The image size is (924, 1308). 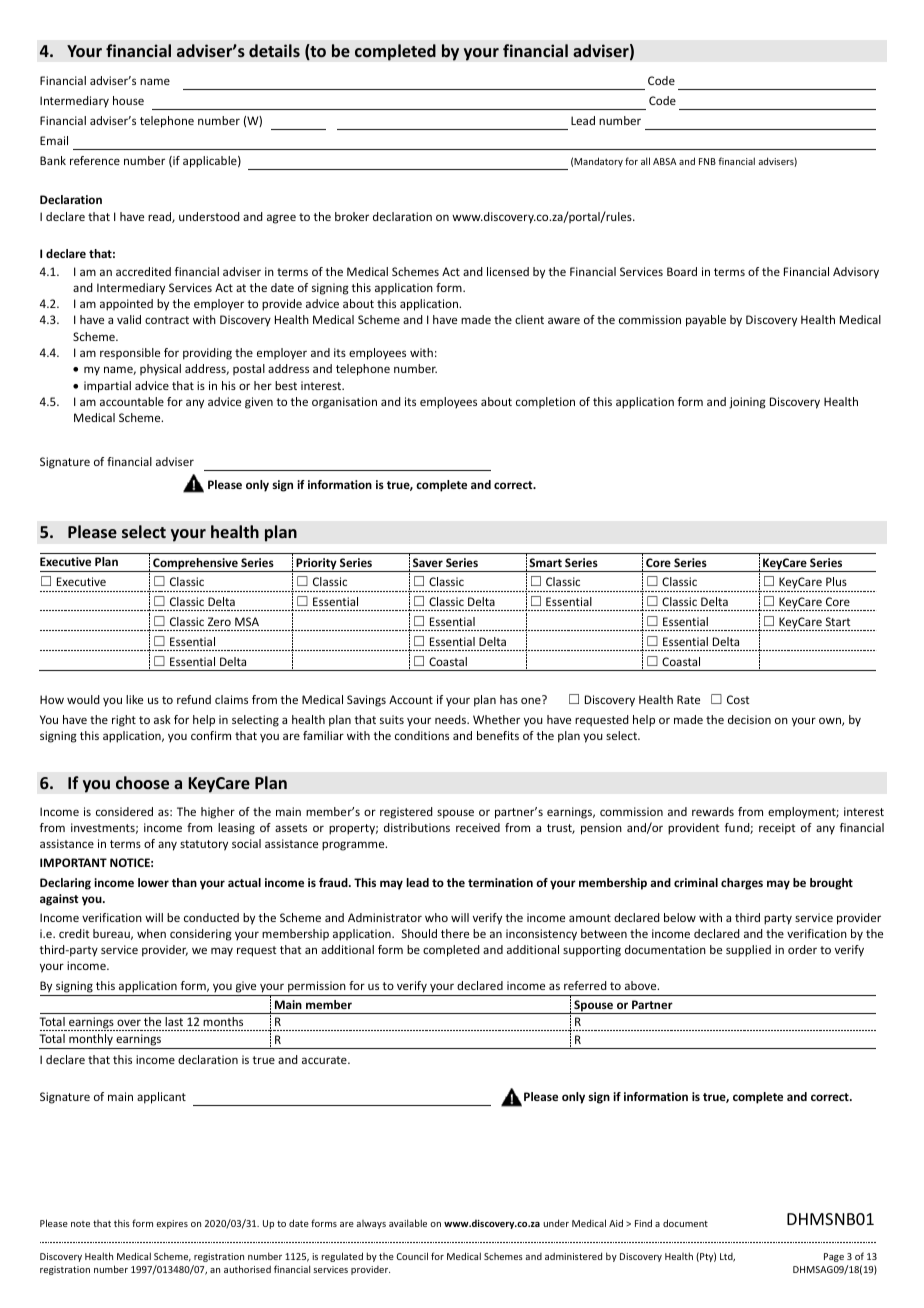 I want to click on Page, so click(x=834, y=1257).
